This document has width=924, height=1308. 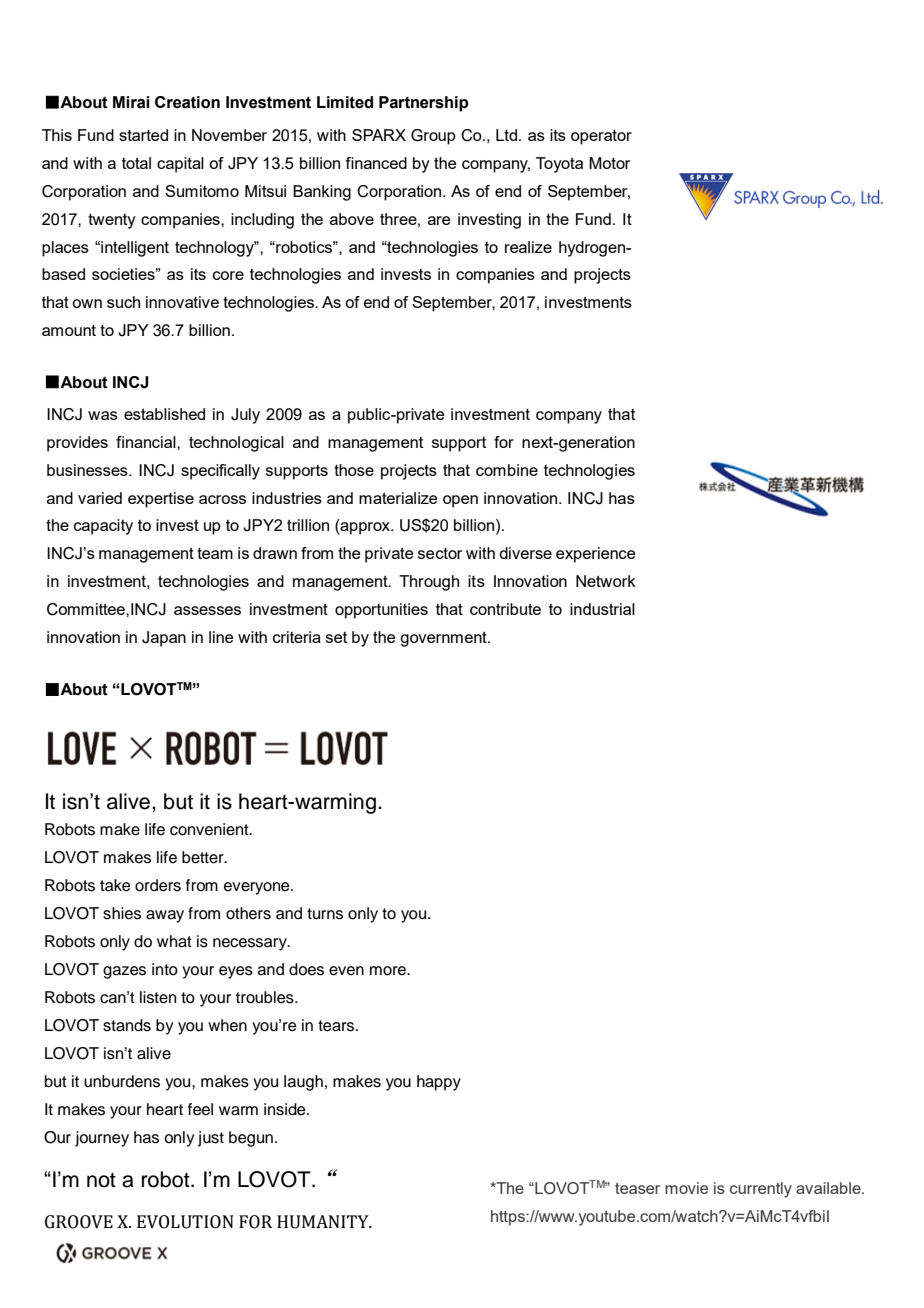 I want to click on more, so click(x=389, y=971).
